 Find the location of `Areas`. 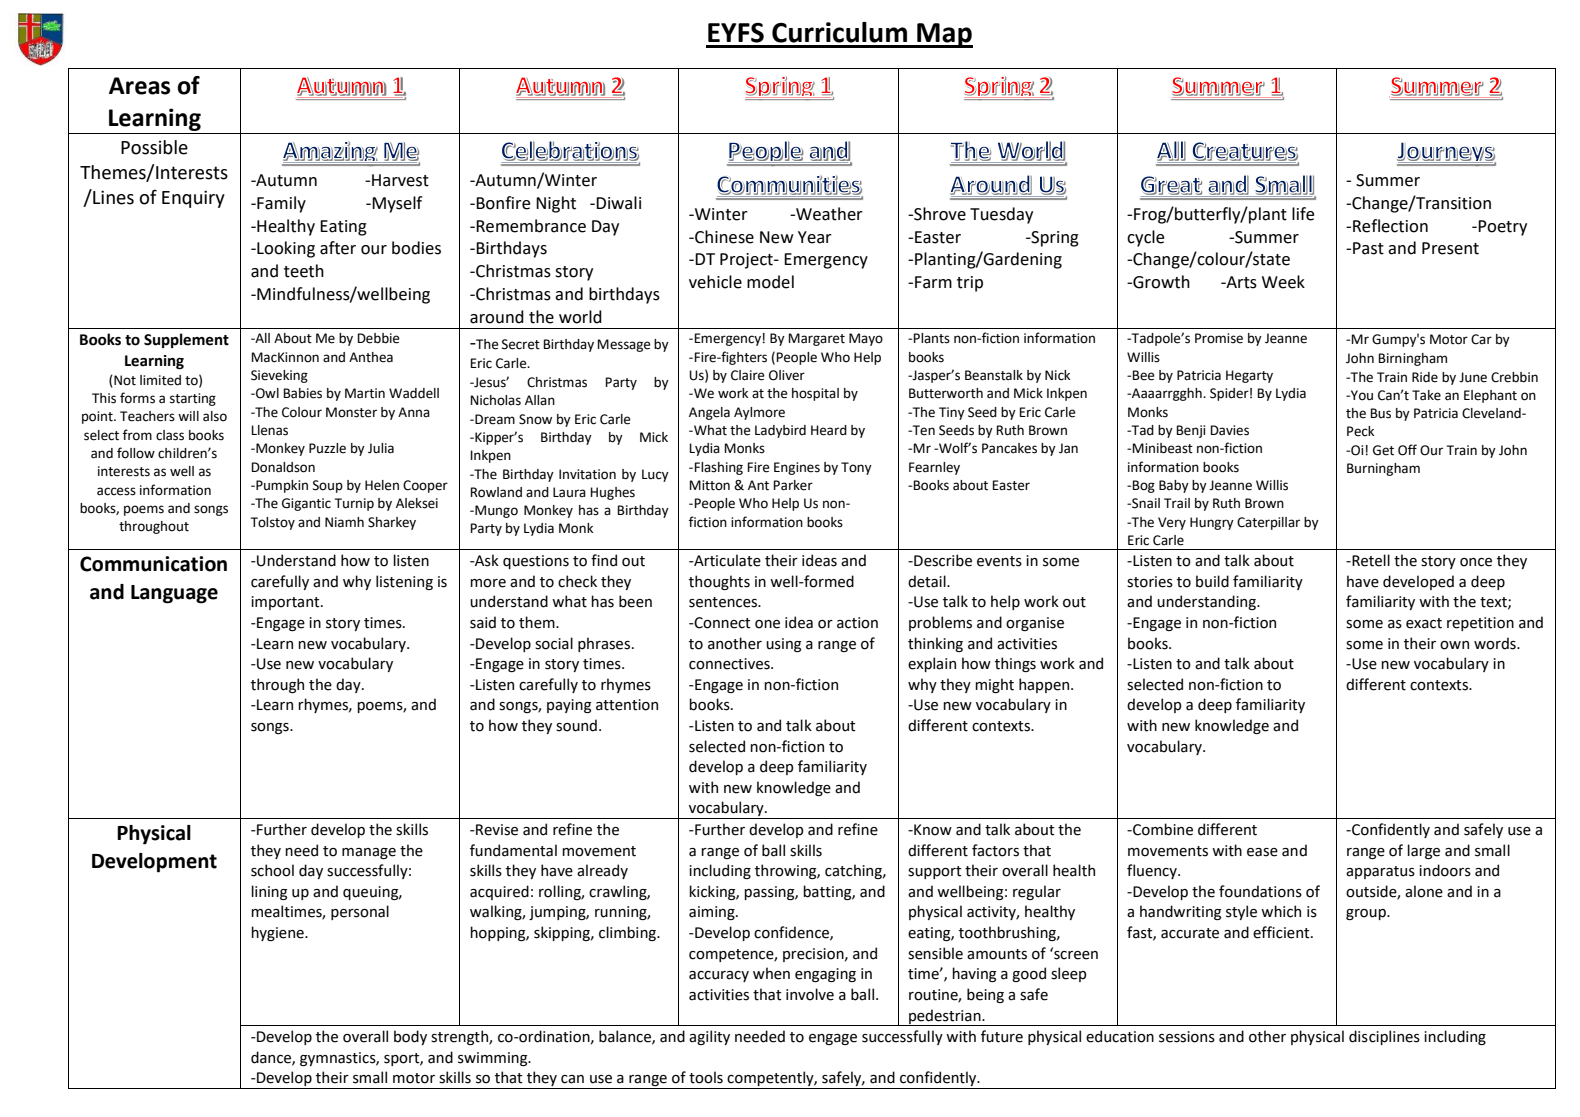

Areas is located at coordinates (139, 86).
